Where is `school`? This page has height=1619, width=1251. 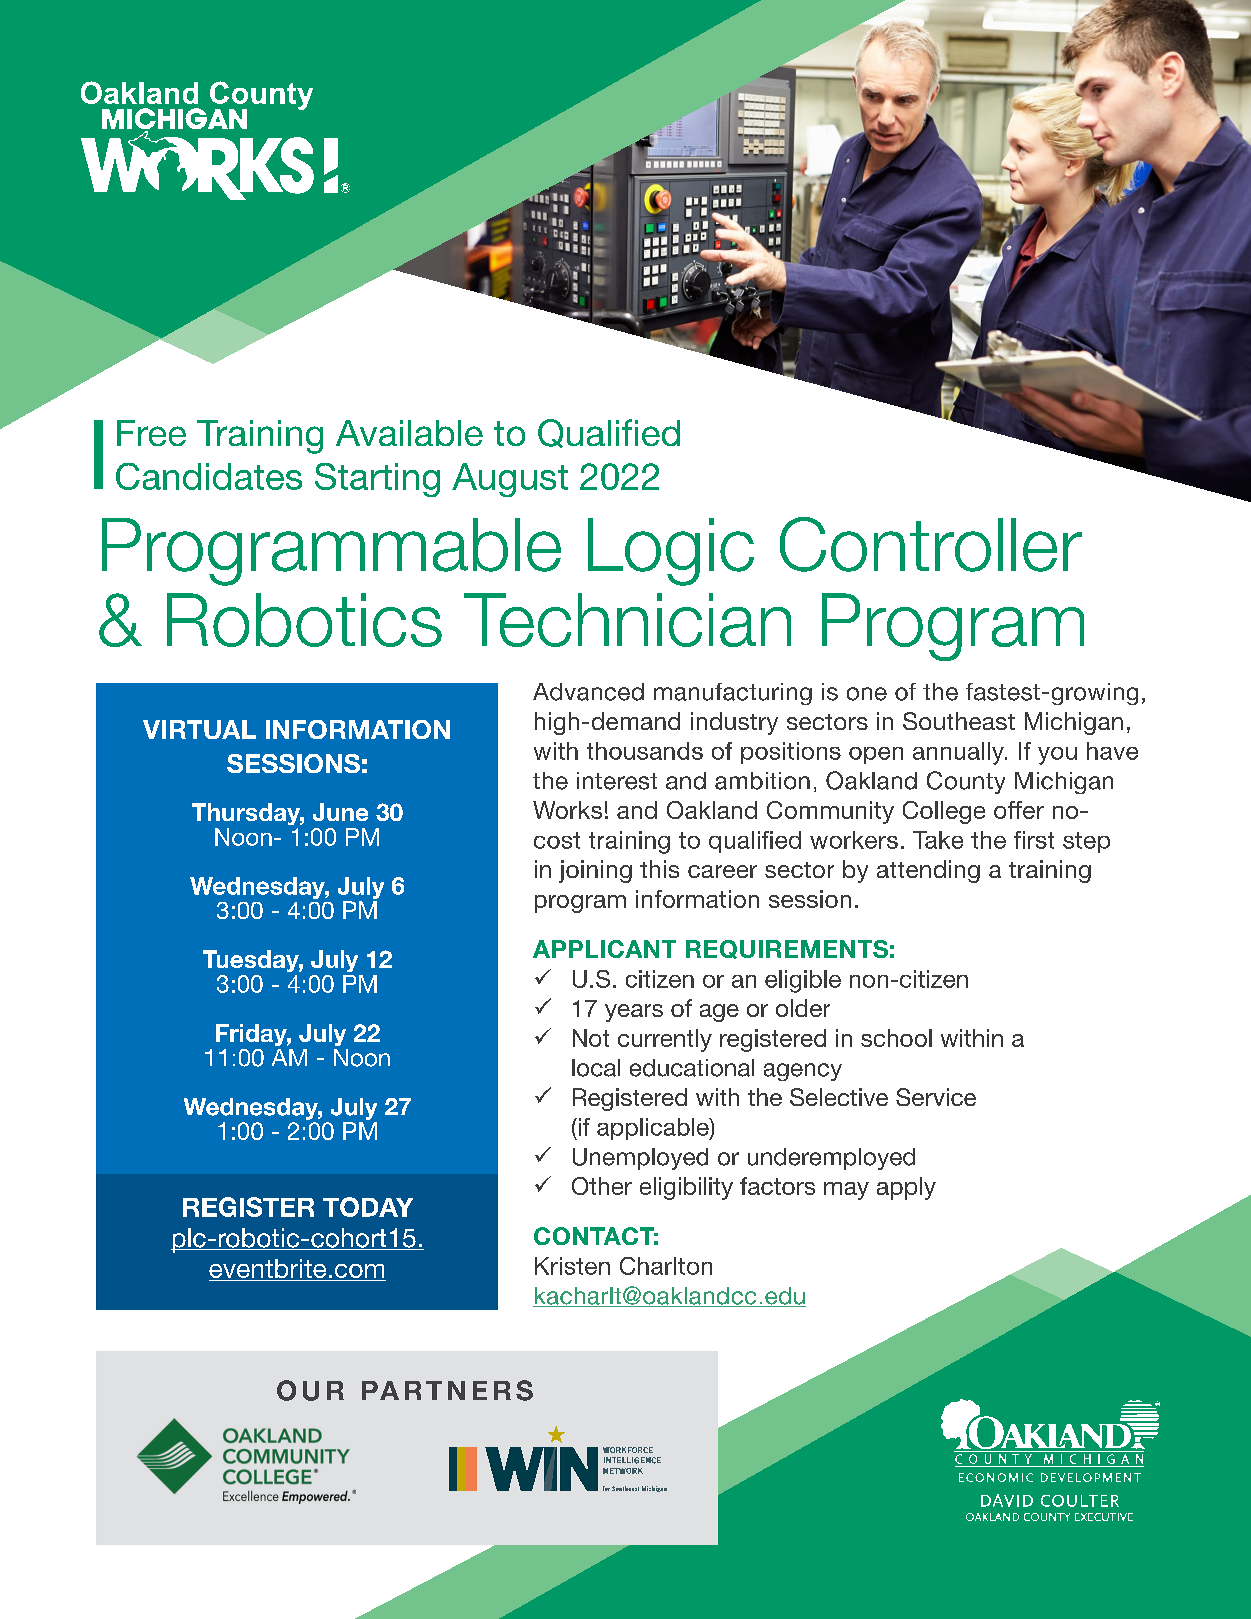
school is located at coordinates (896, 1038).
